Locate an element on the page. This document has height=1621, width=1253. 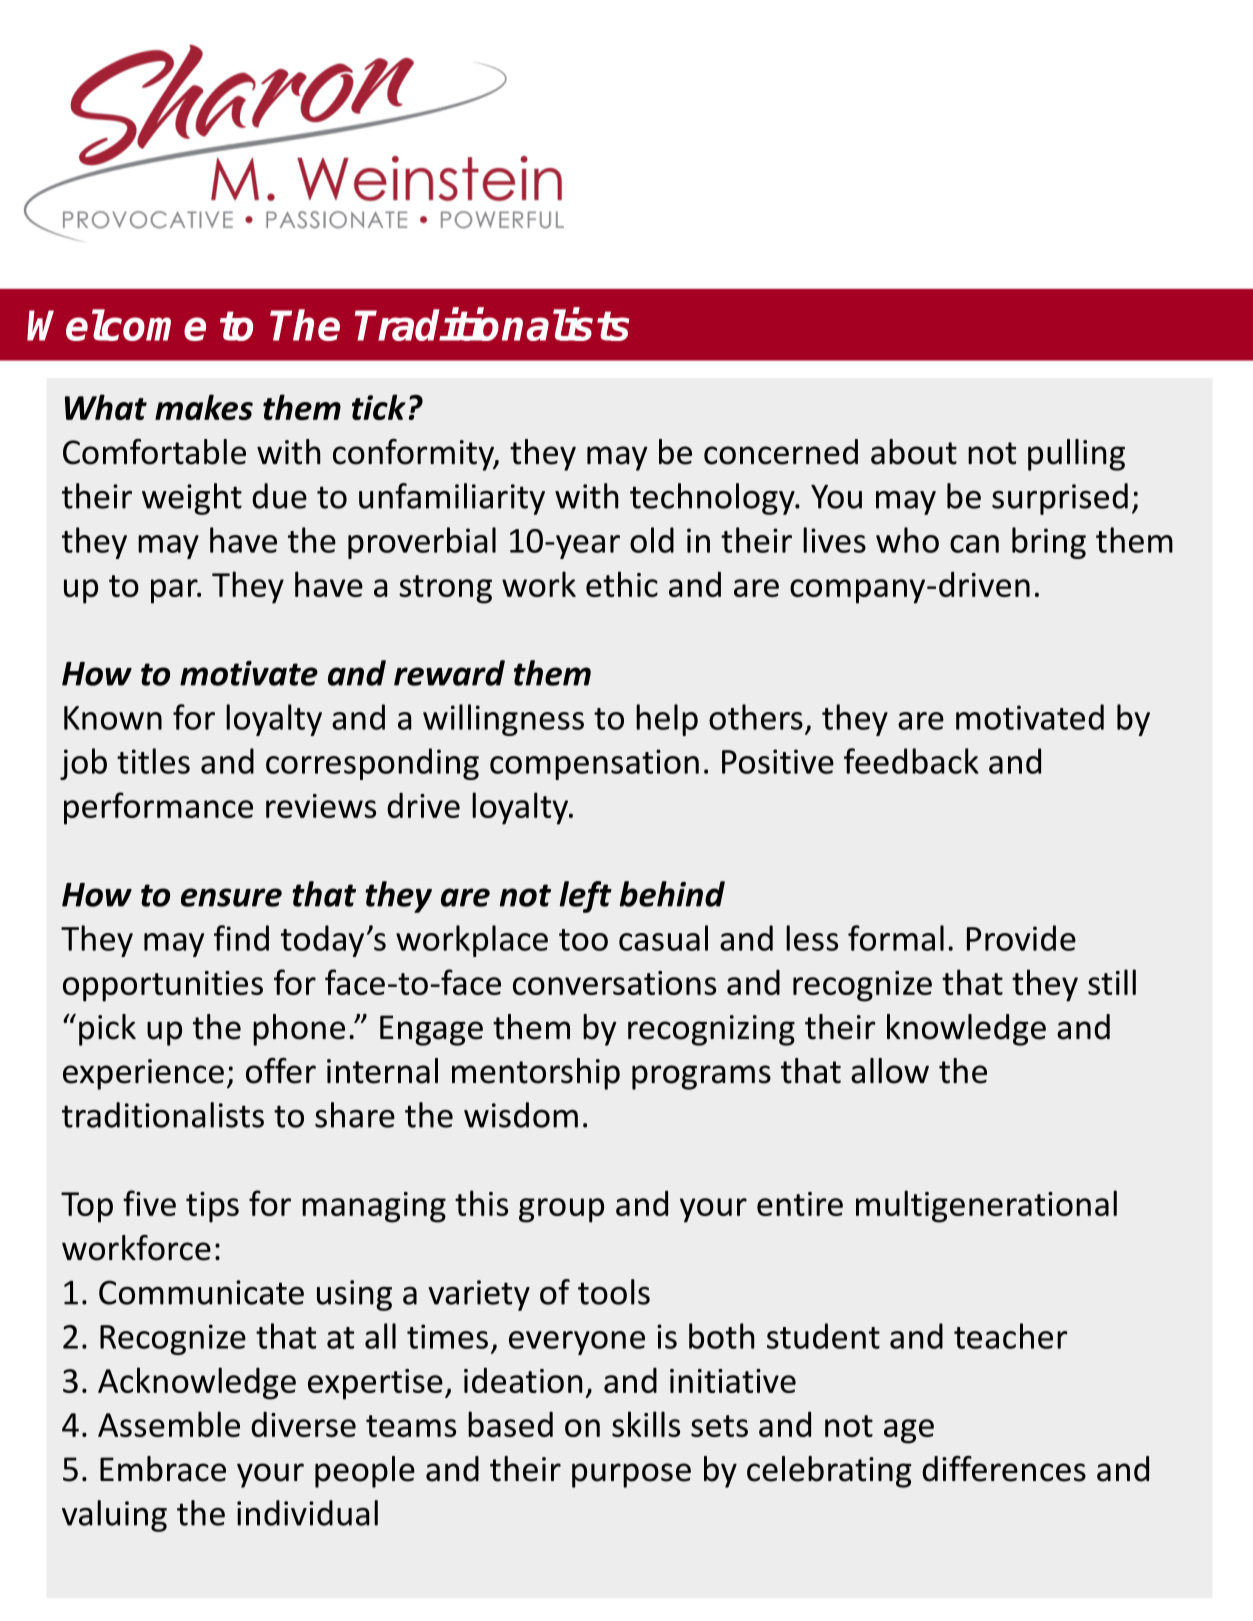
tools is located at coordinates (614, 1292).
